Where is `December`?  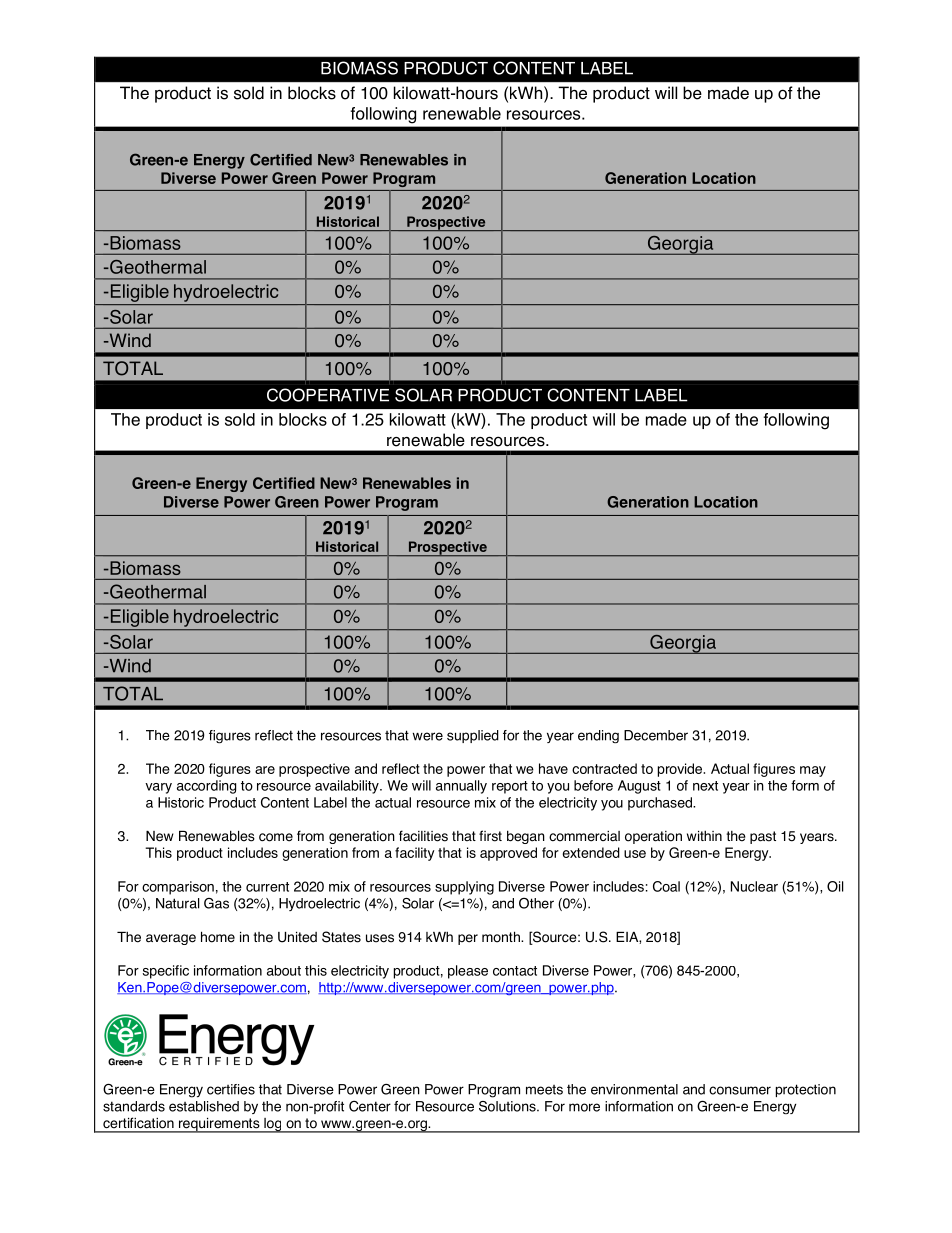
December is located at coordinates (656, 735).
